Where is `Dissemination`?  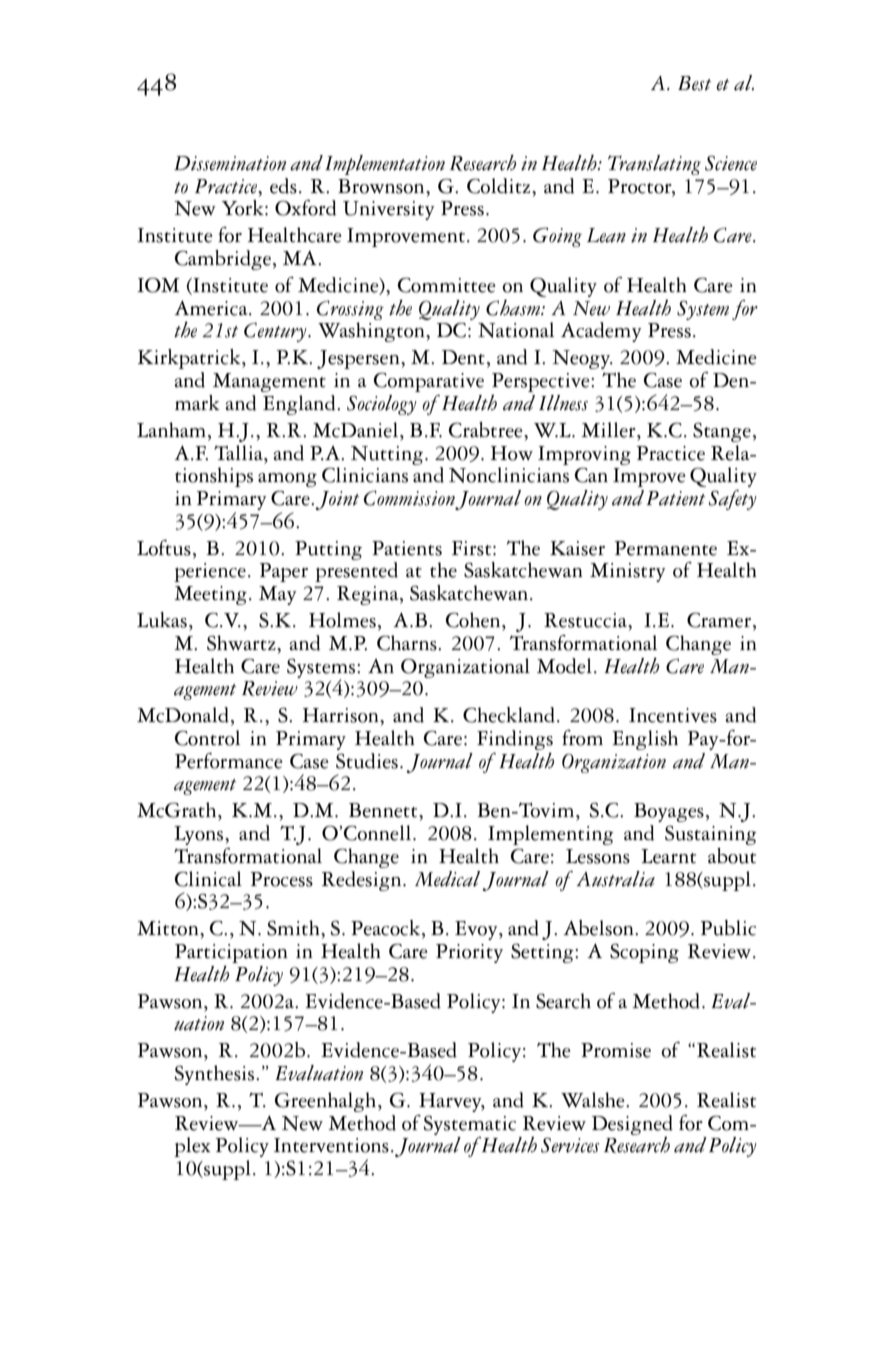 Dissemination is located at coordinates (230, 163).
